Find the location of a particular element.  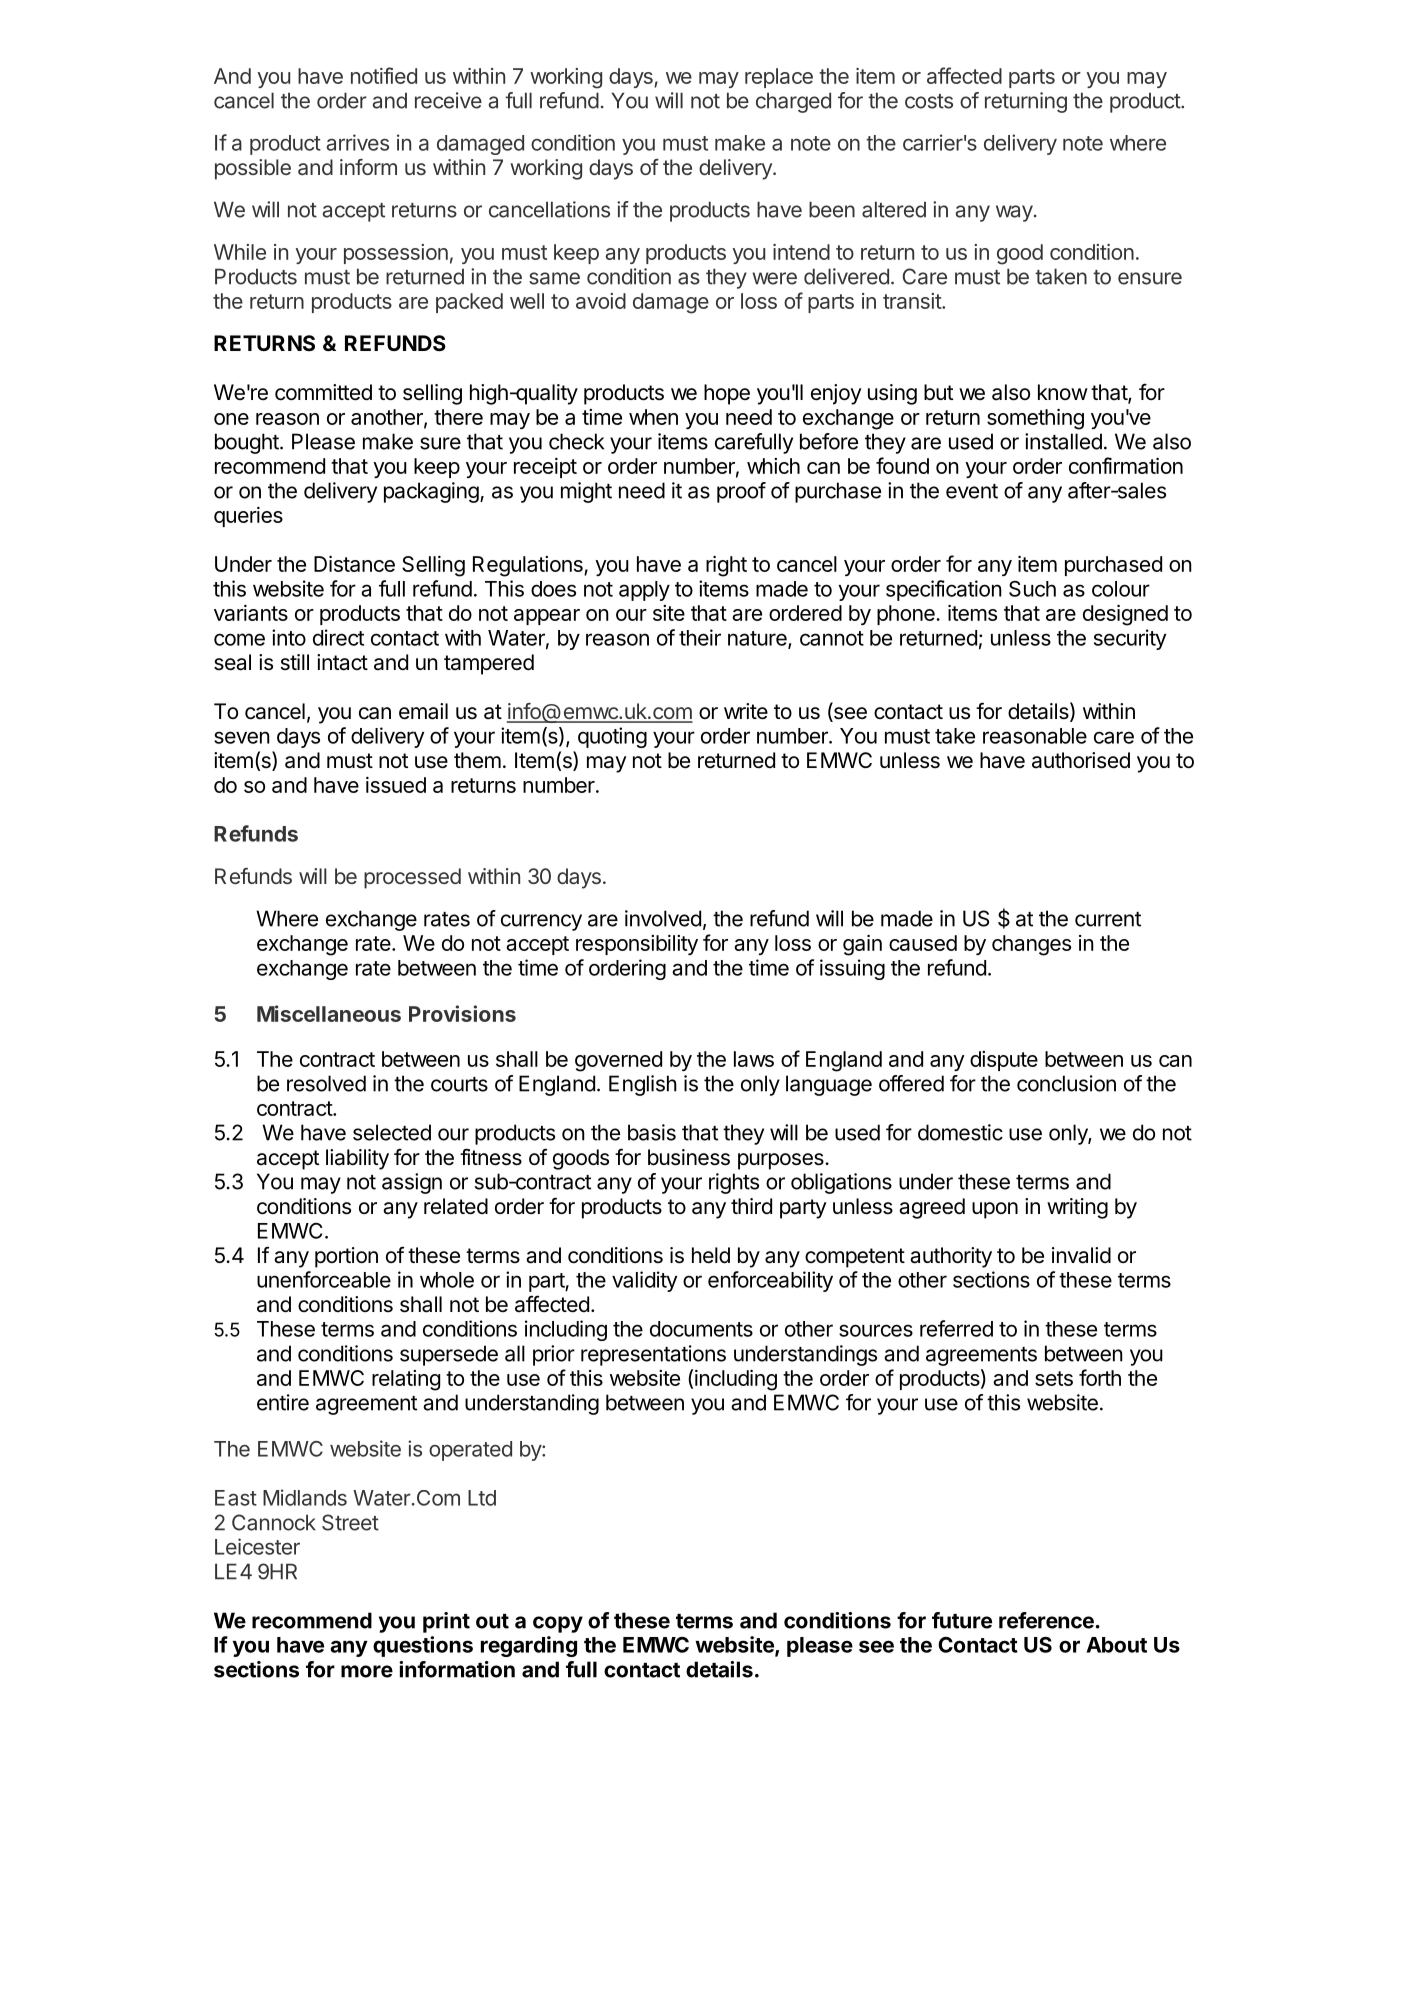

upon is located at coordinates (995, 1210).
